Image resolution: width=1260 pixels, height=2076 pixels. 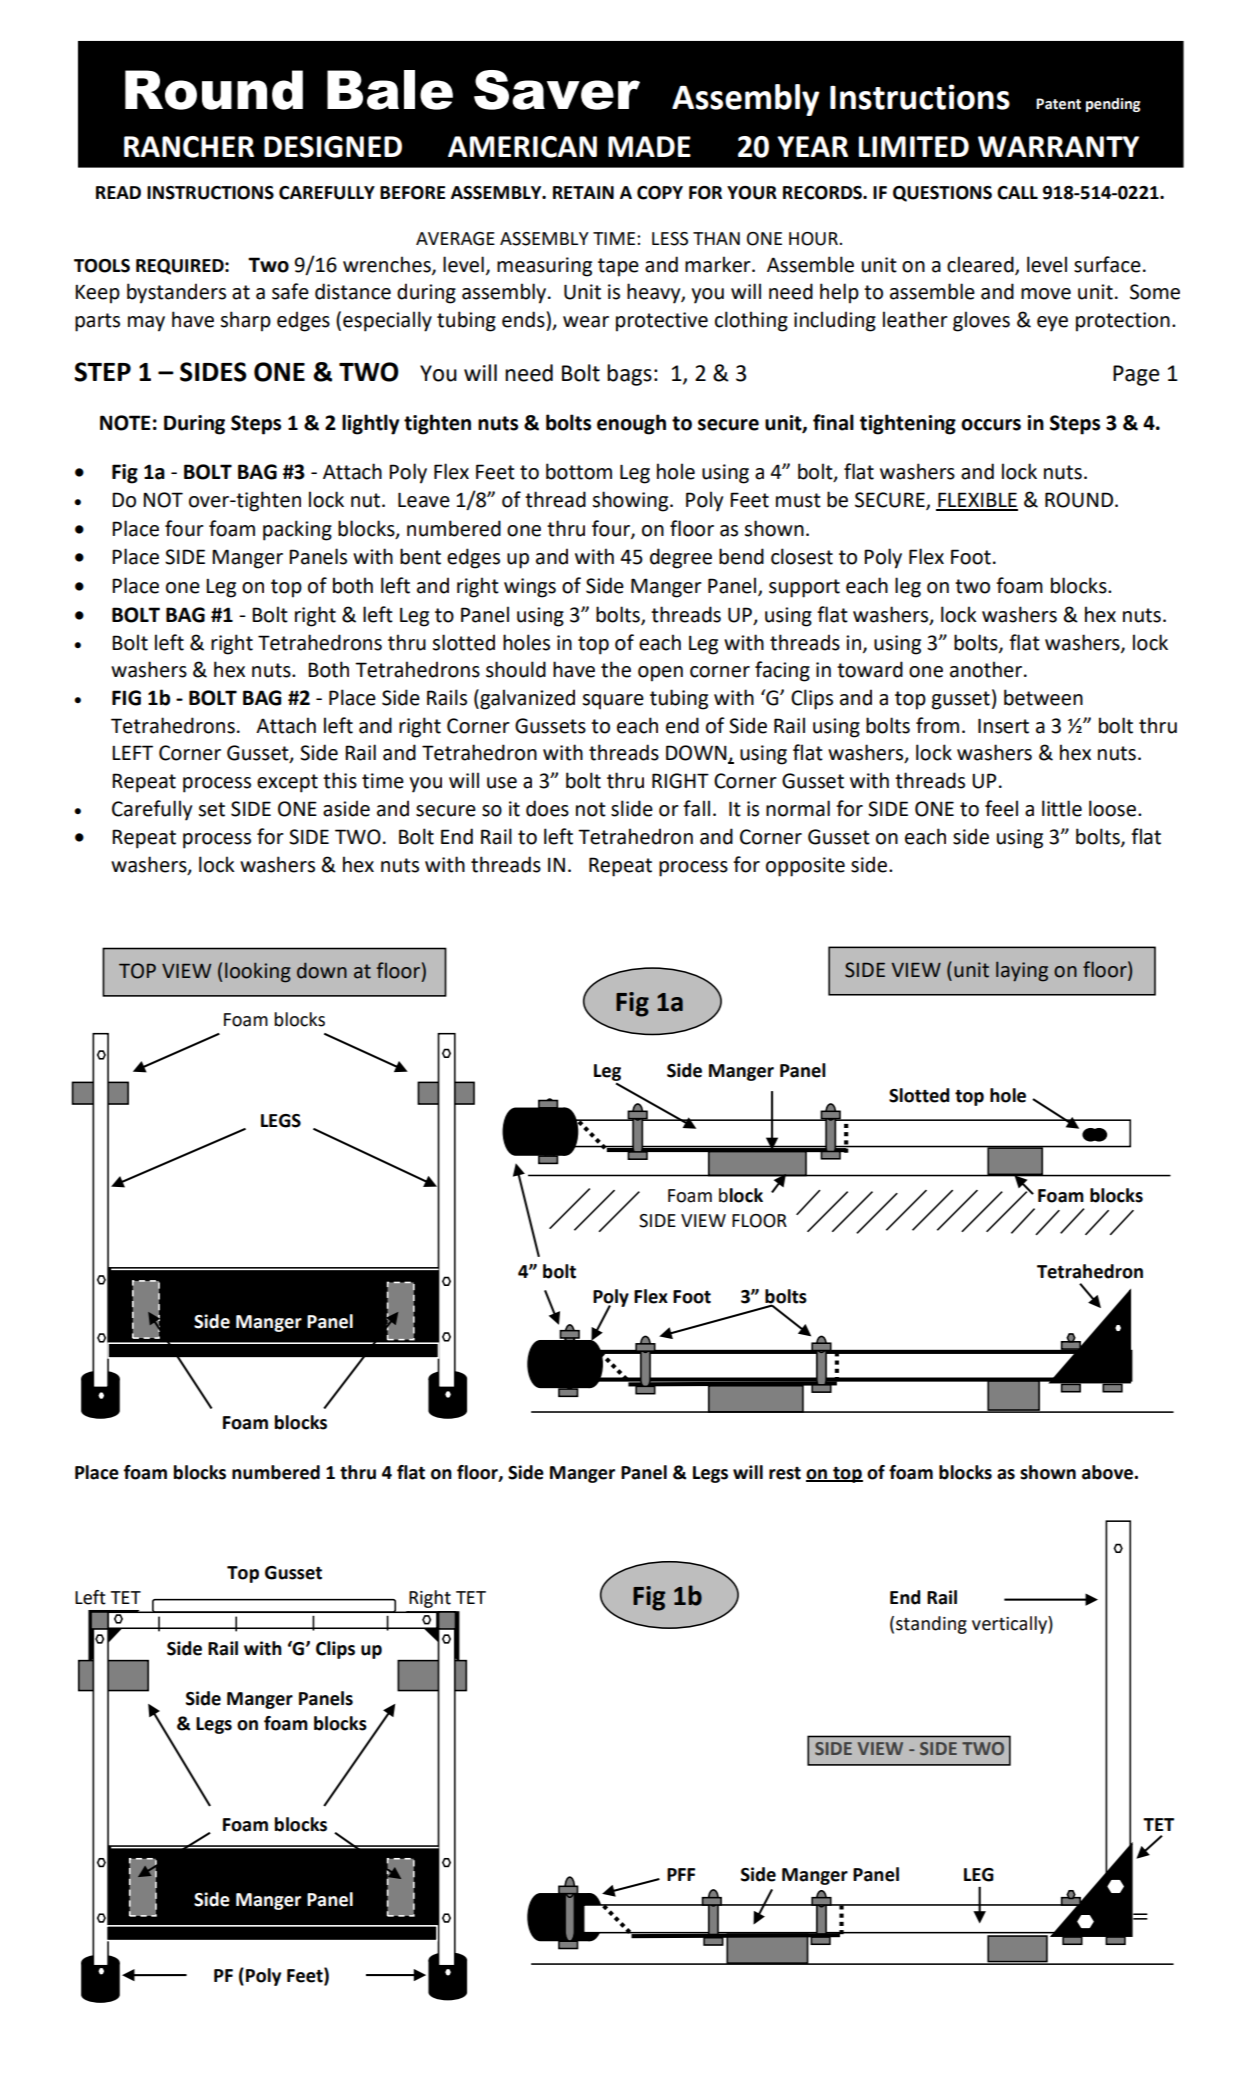 I want to click on above, so click(x=1107, y=1472).
